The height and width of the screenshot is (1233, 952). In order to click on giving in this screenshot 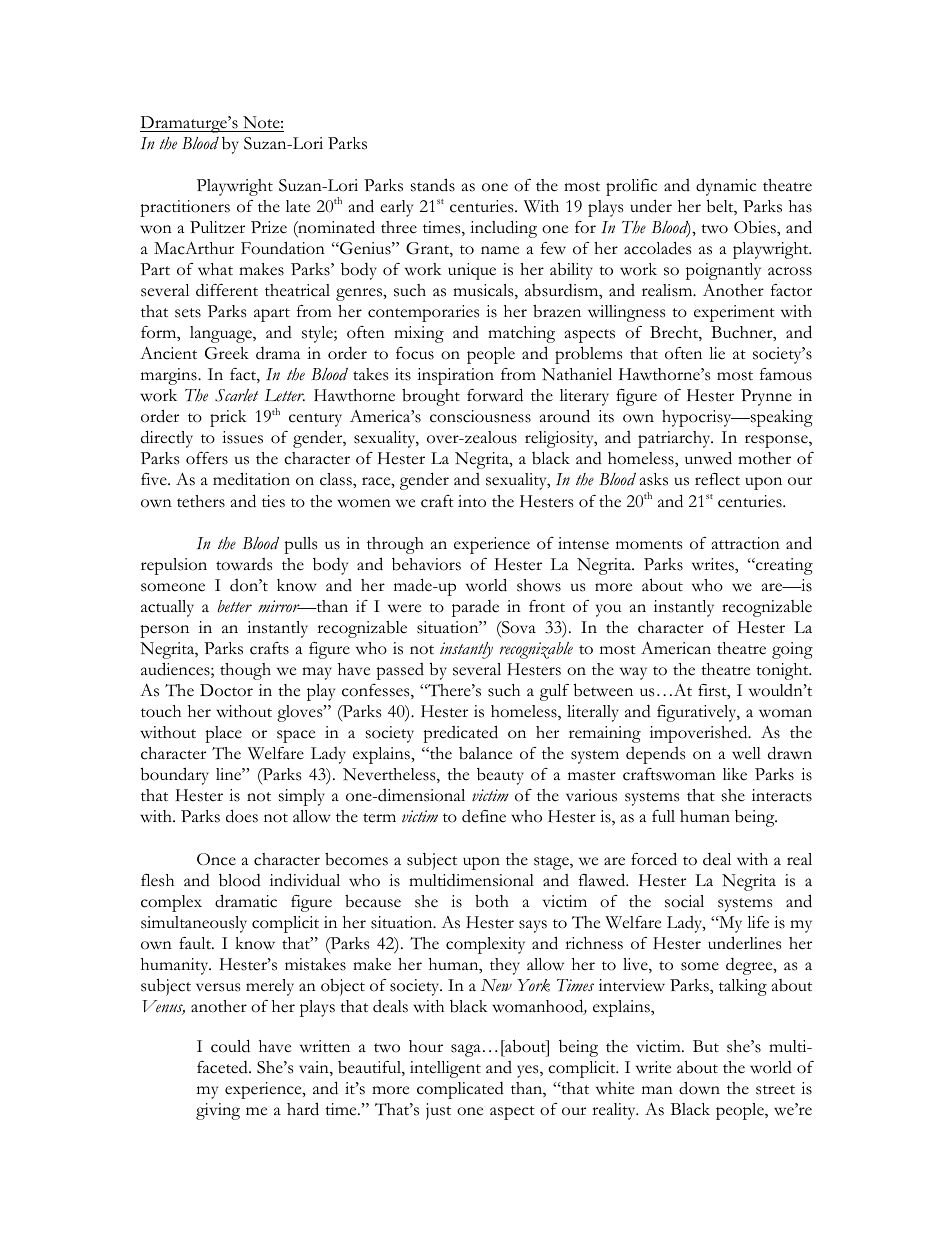, I will do `click(218, 1111)`.
